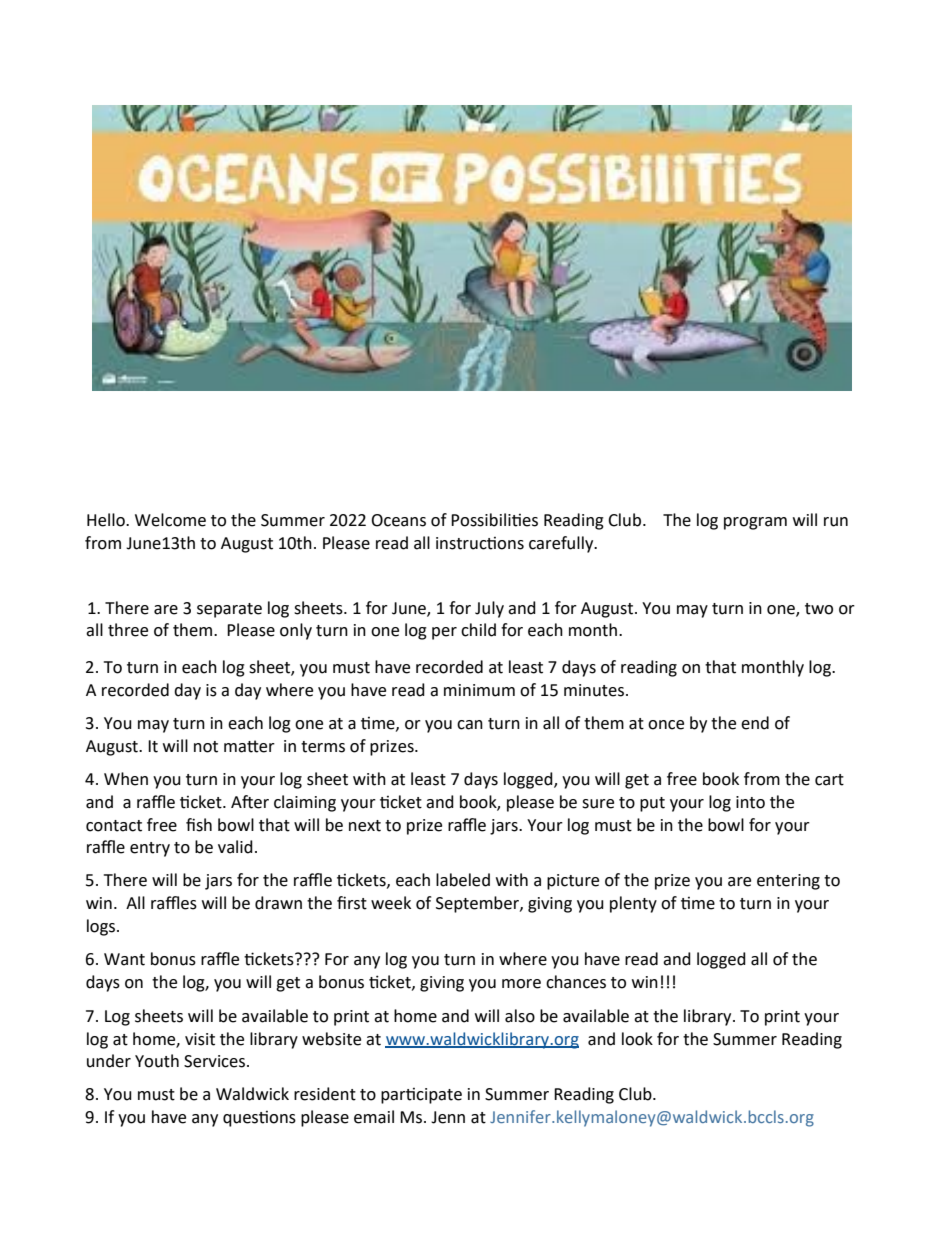 Image resolution: width=952 pixels, height=1233 pixels. What do you see at coordinates (478, 904) in the screenshot?
I see `September` at bounding box center [478, 904].
